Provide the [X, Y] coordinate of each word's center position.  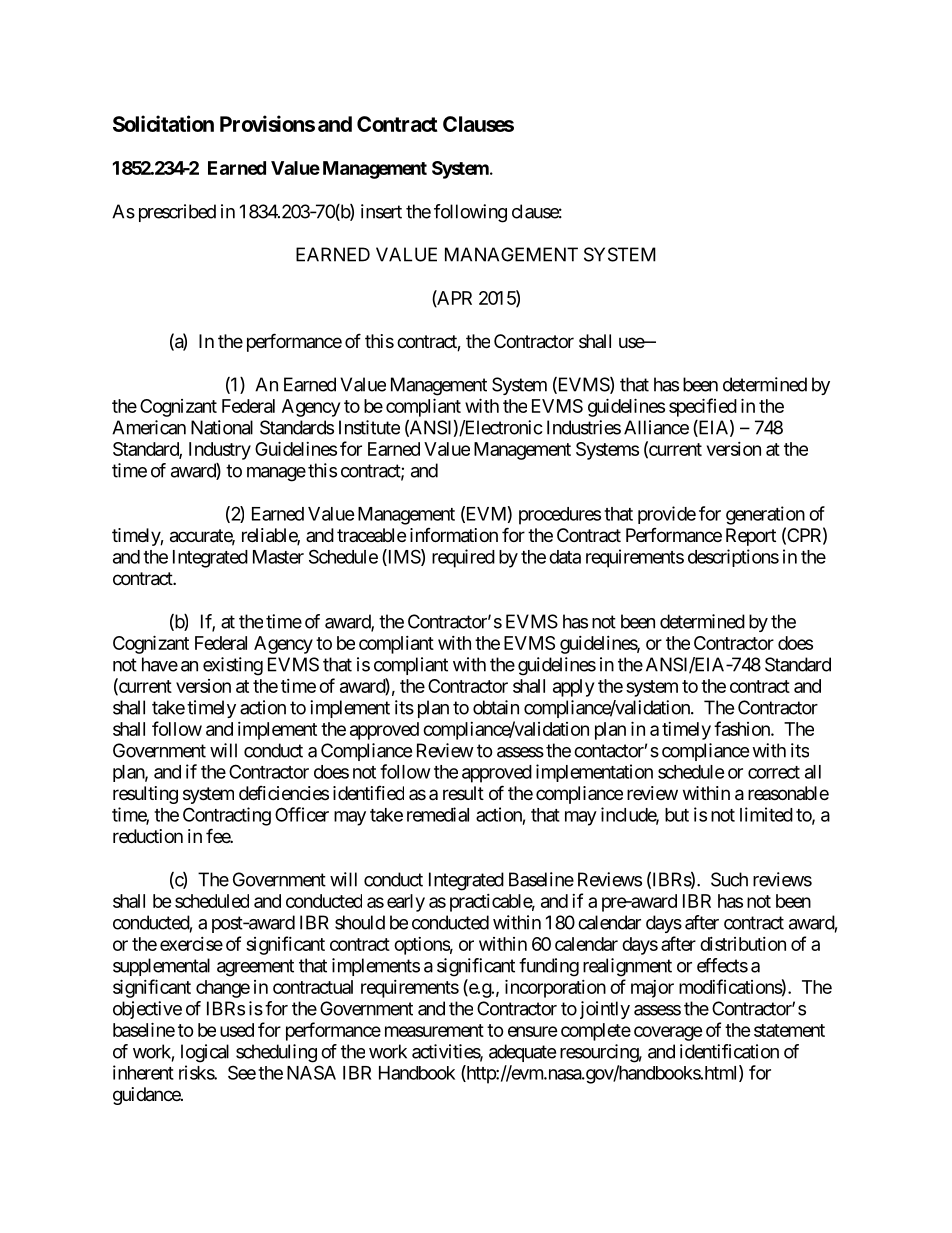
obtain [496, 707]
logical [205, 1053]
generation [765, 515]
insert [381, 211]
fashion [743, 728]
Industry [220, 451]
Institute [369, 427]
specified [703, 407]
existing [233, 666]
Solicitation [163, 123]
